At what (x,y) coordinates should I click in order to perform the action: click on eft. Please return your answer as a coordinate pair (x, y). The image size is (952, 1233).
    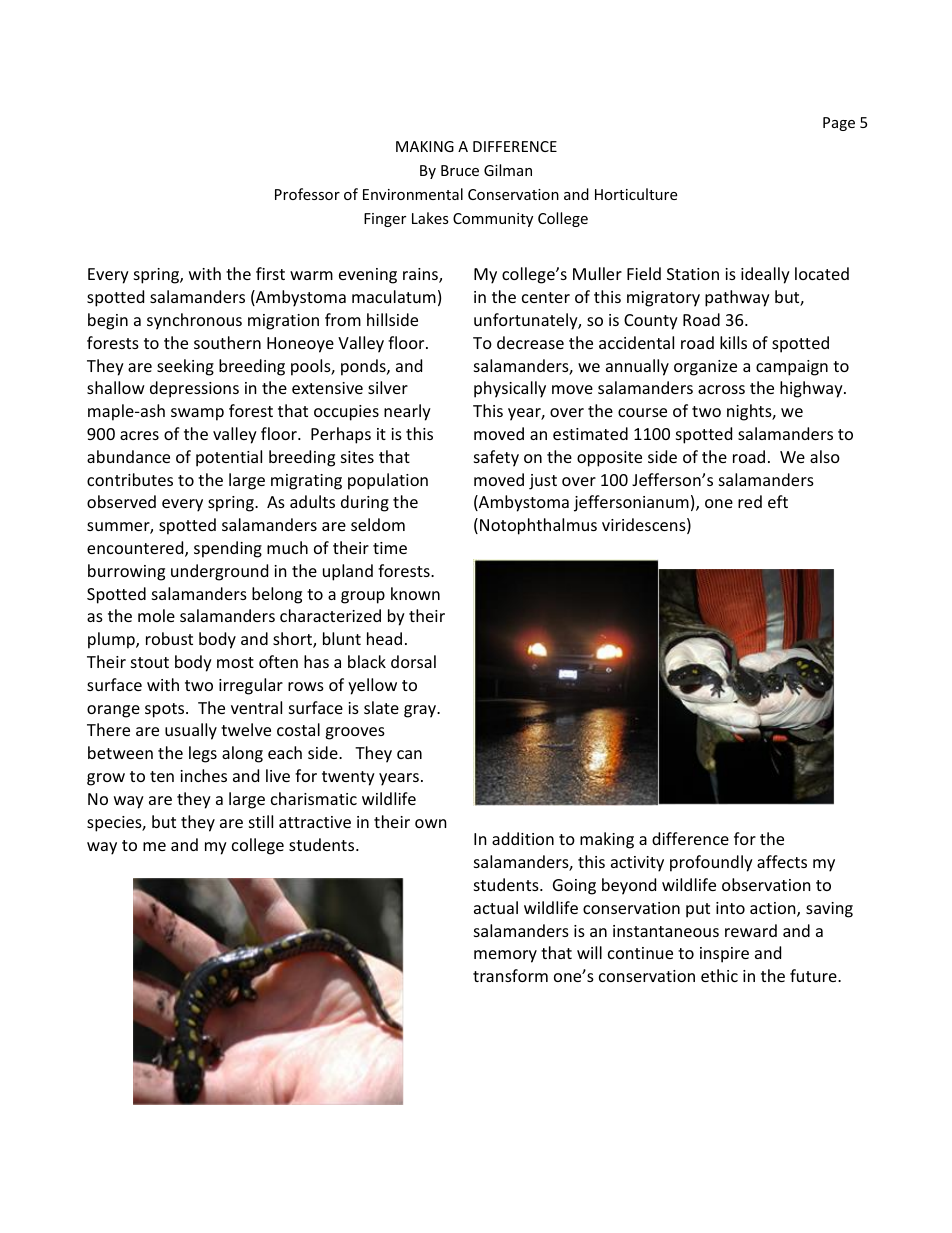
    Looking at the image, I should click on (778, 501).
